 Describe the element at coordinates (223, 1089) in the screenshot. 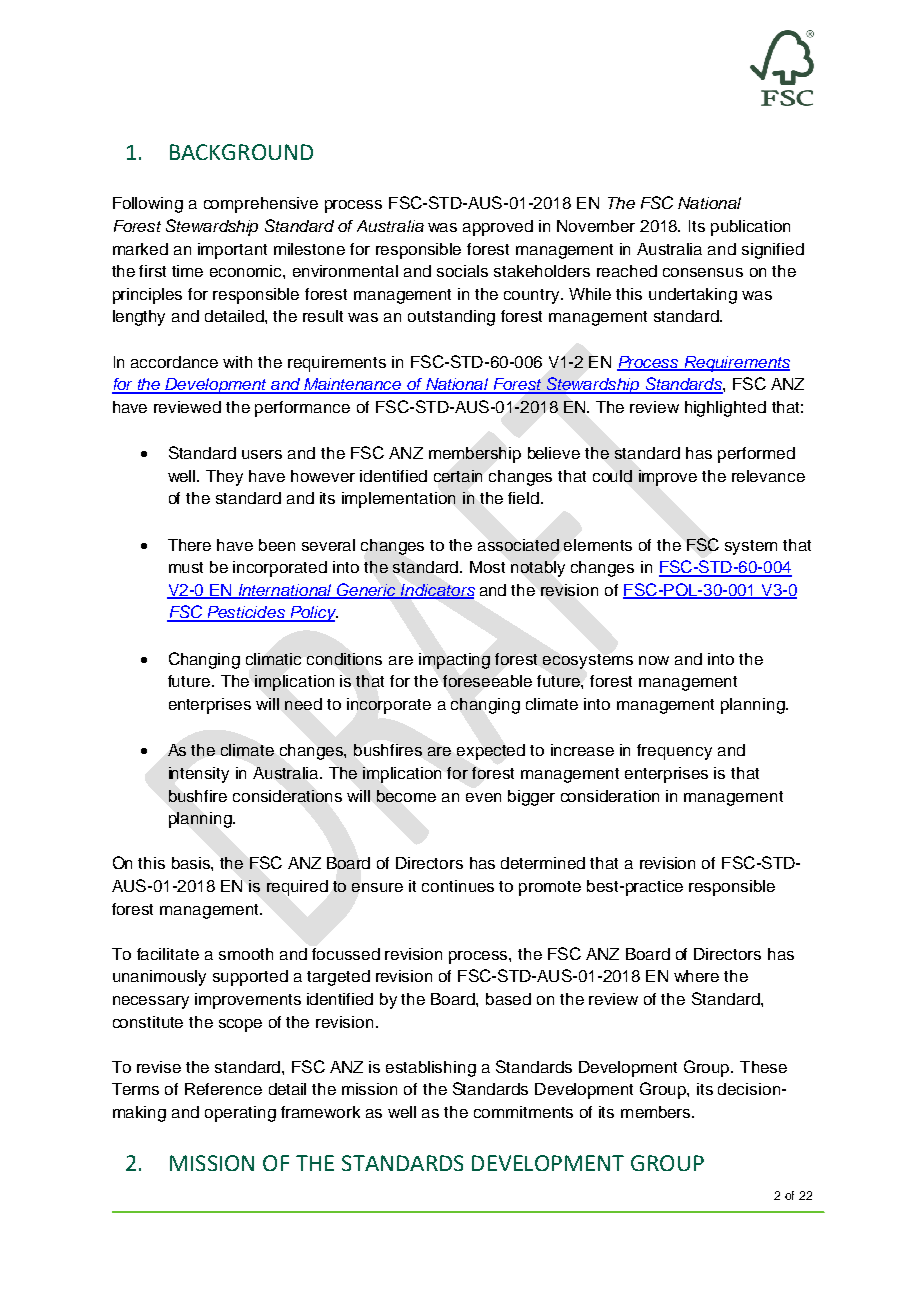

I see `Reference` at that location.
